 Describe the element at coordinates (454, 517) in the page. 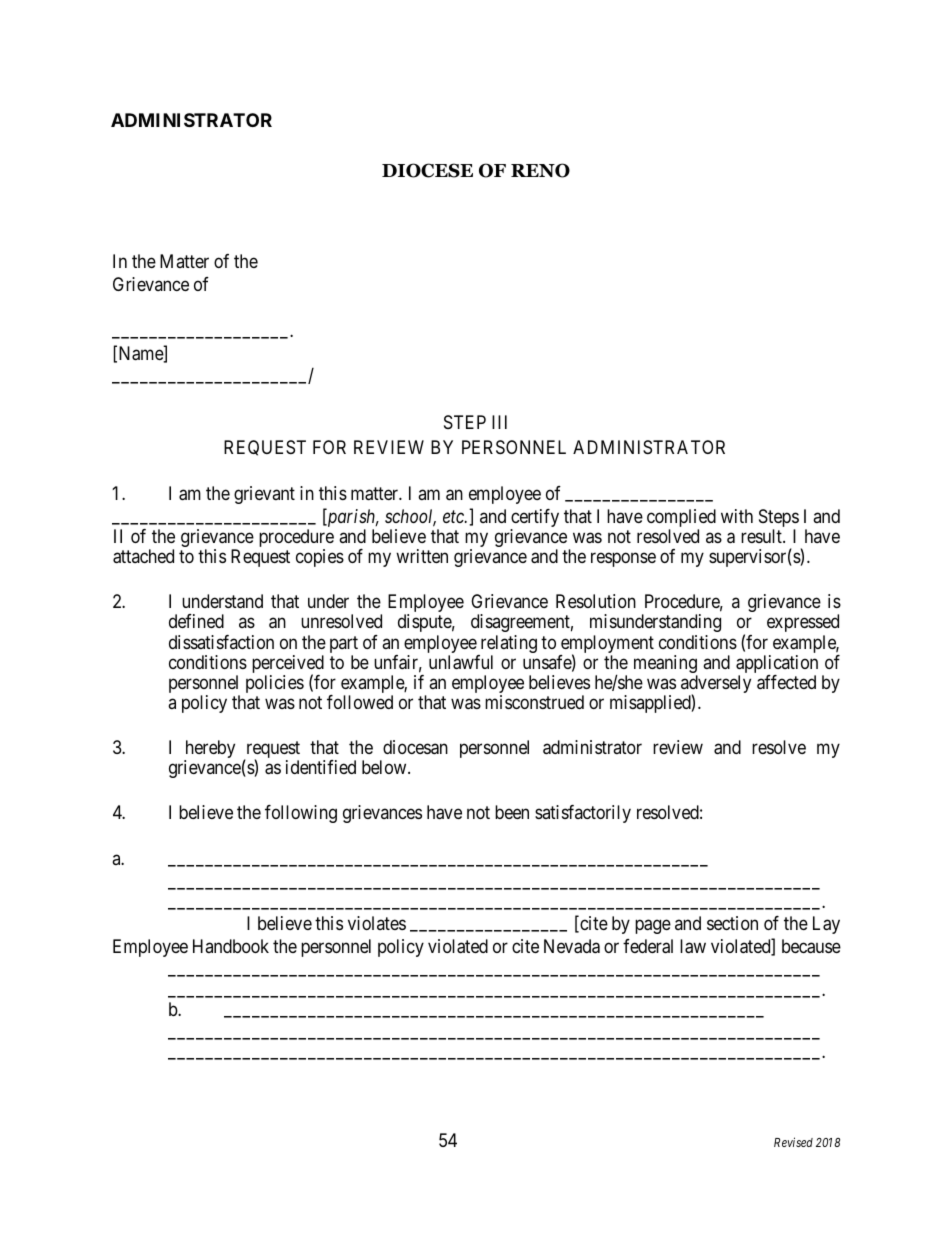

I see `etc` at that location.
